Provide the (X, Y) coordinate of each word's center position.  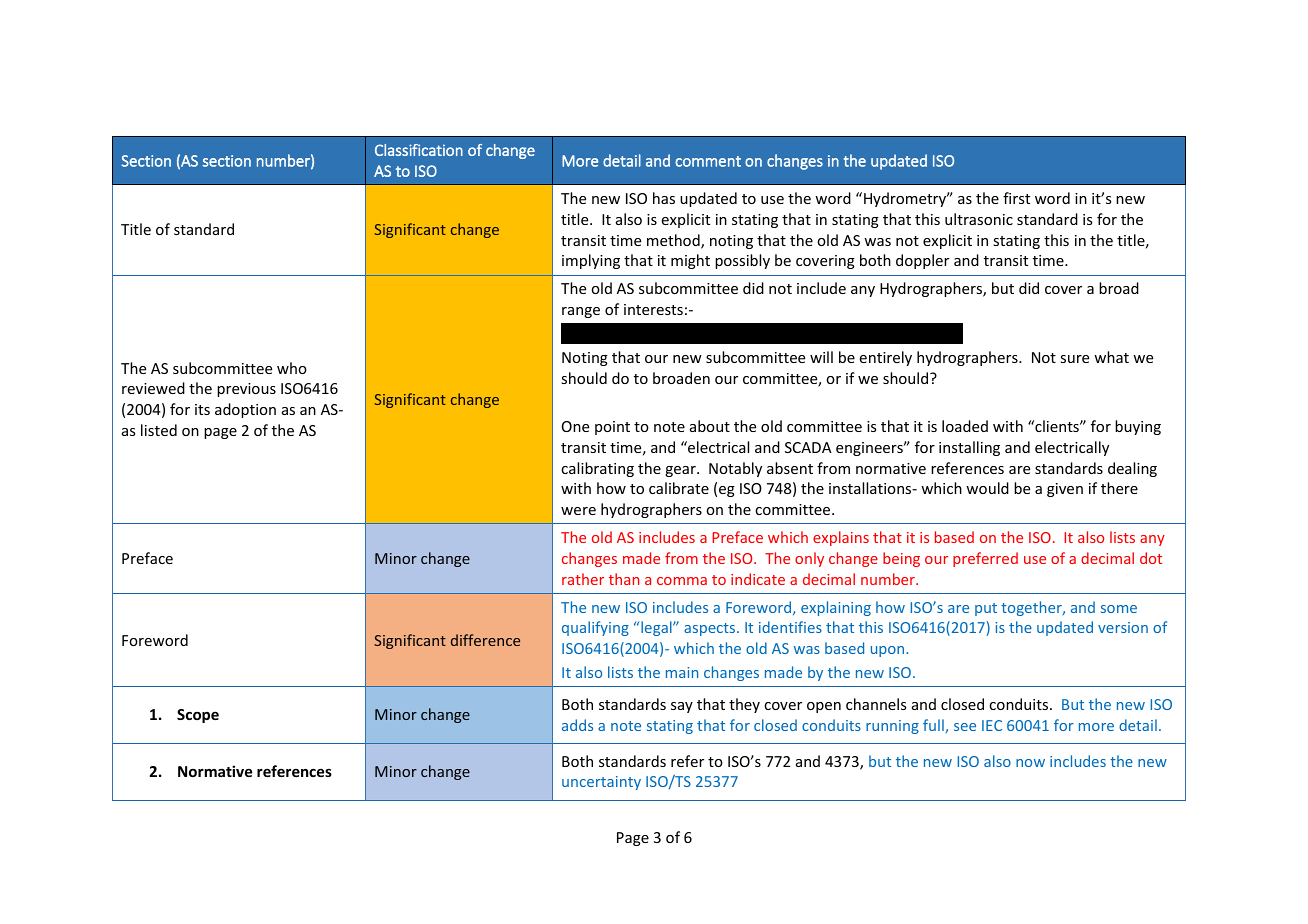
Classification (419, 150)
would (987, 488)
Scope (198, 716)
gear (681, 471)
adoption (245, 410)
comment (708, 161)
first (1016, 198)
